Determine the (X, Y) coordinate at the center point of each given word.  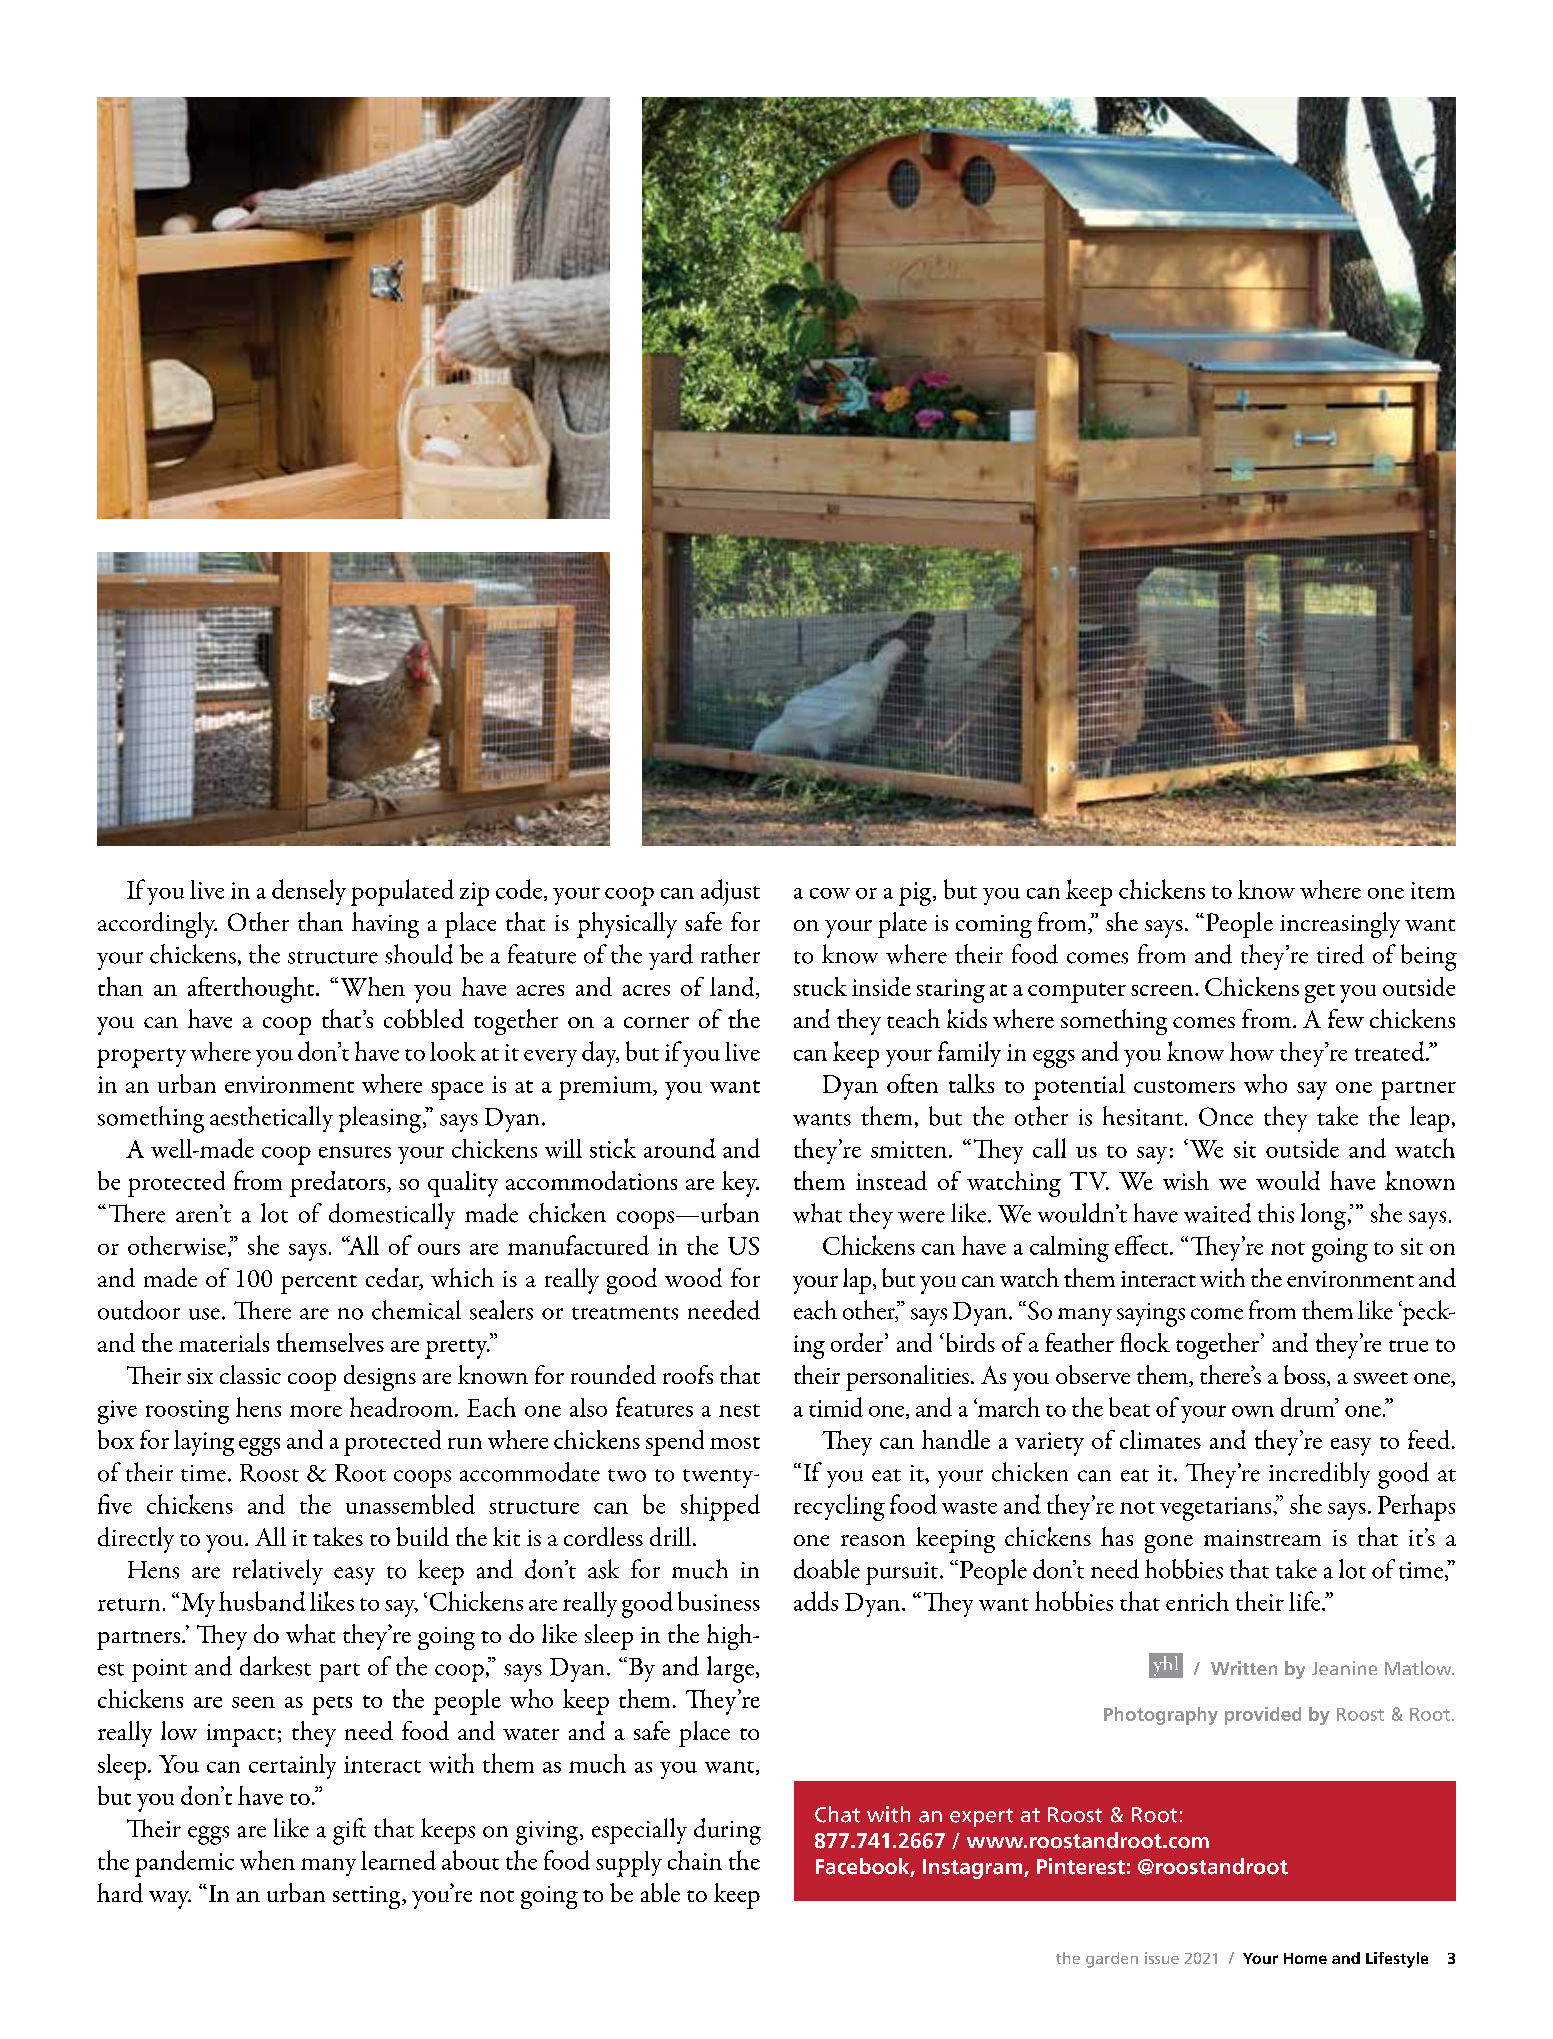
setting (368, 1897)
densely (309, 892)
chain (695, 1860)
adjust (730, 892)
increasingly (1340, 925)
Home (1305, 1958)
